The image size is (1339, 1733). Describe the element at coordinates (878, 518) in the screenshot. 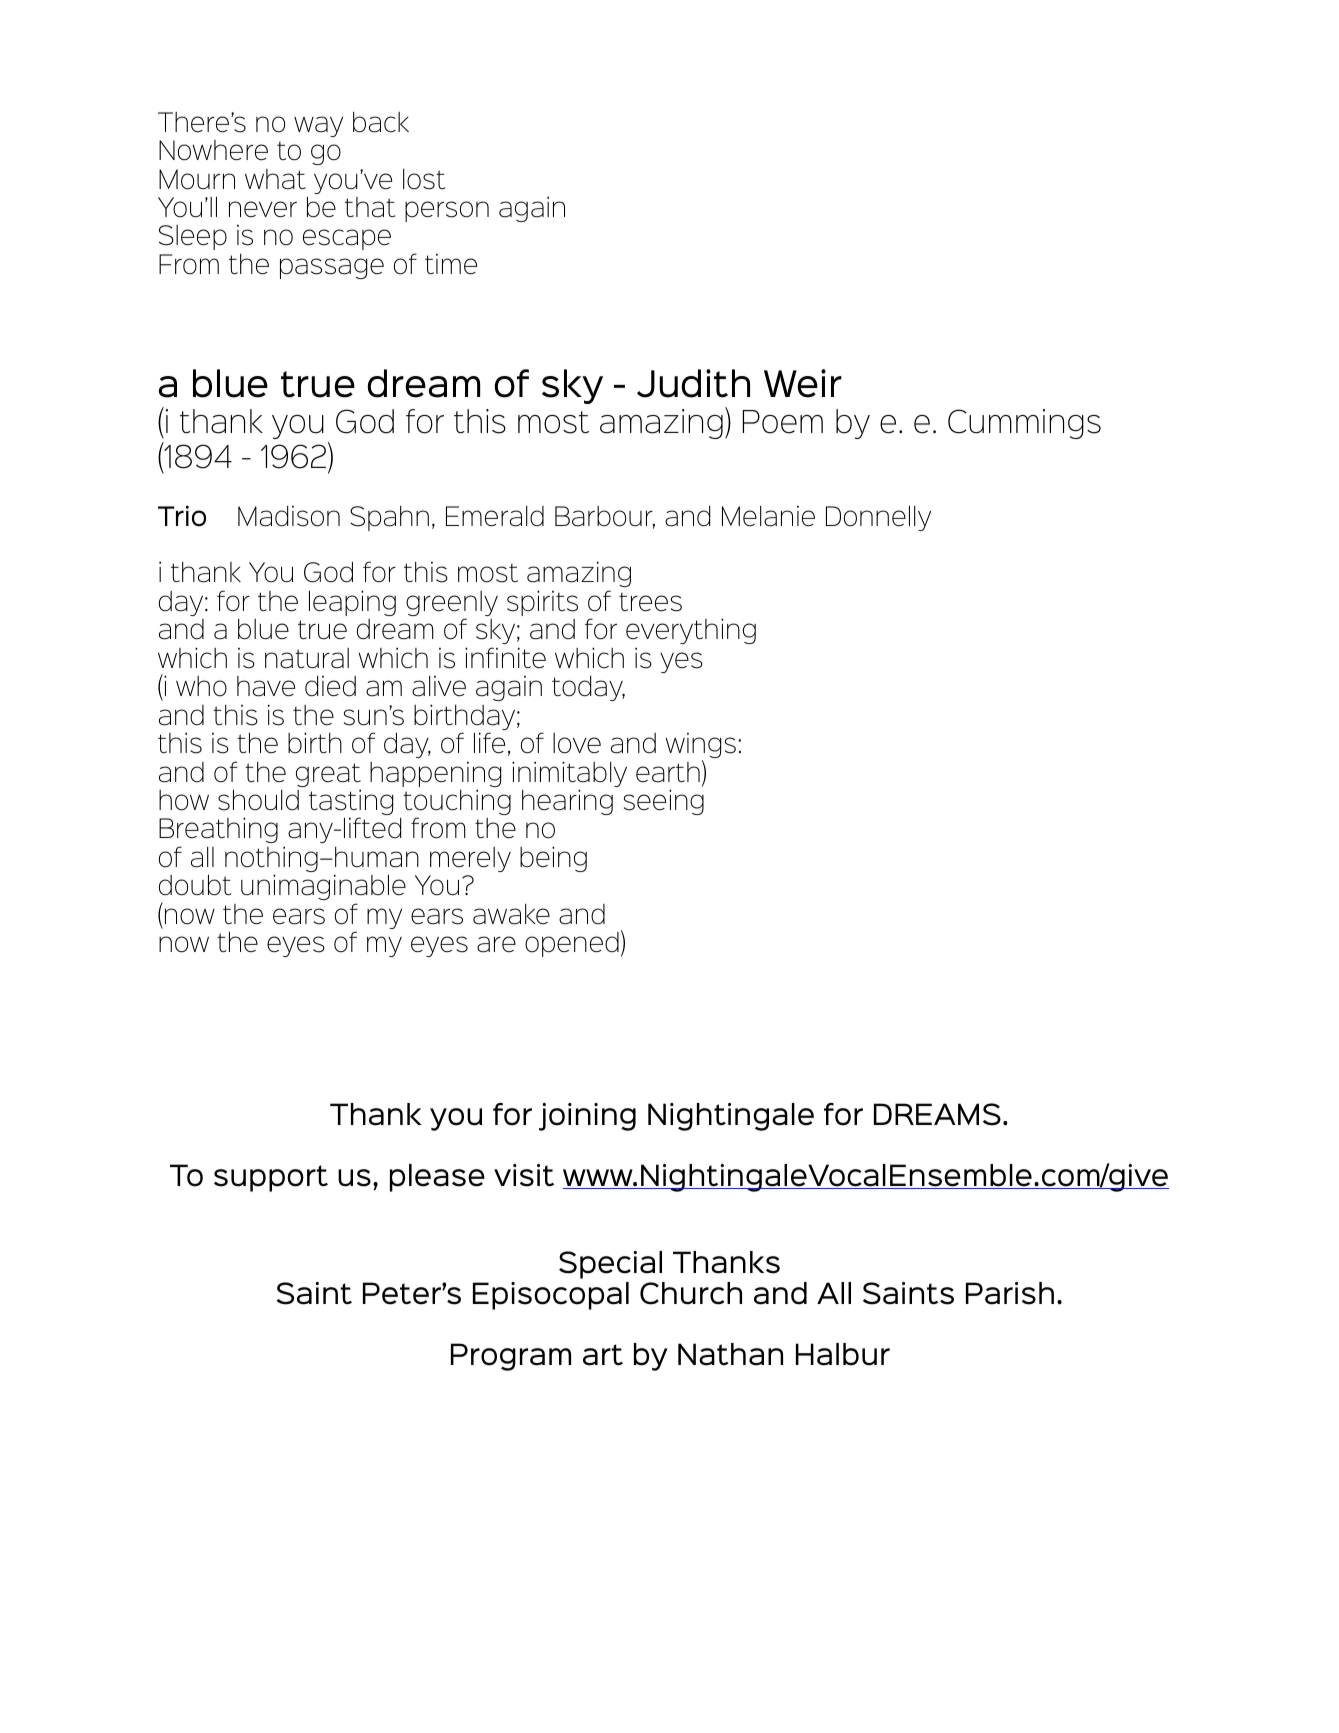

I see `Donnelly` at that location.
